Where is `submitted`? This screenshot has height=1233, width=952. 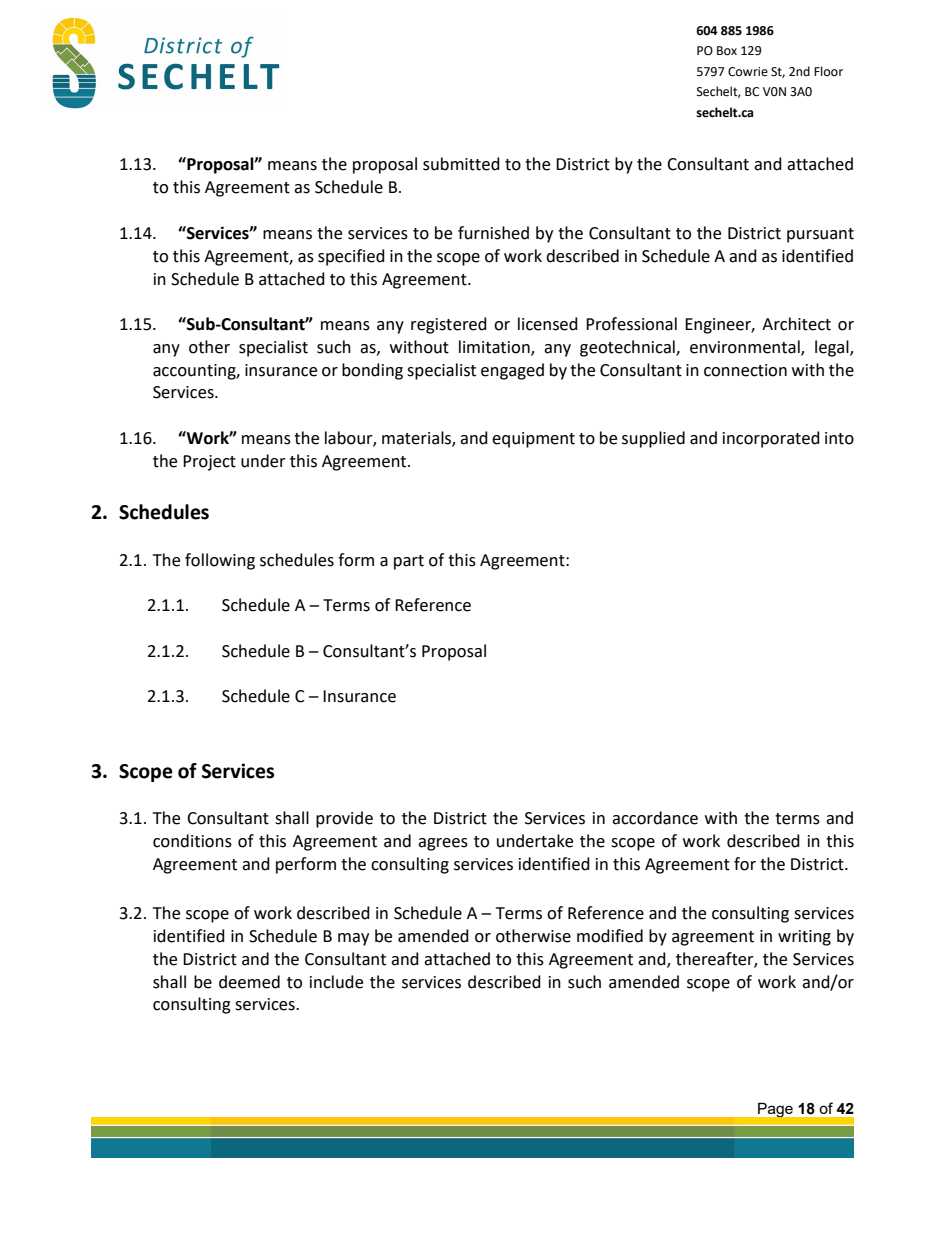 submitted is located at coordinates (461, 164).
